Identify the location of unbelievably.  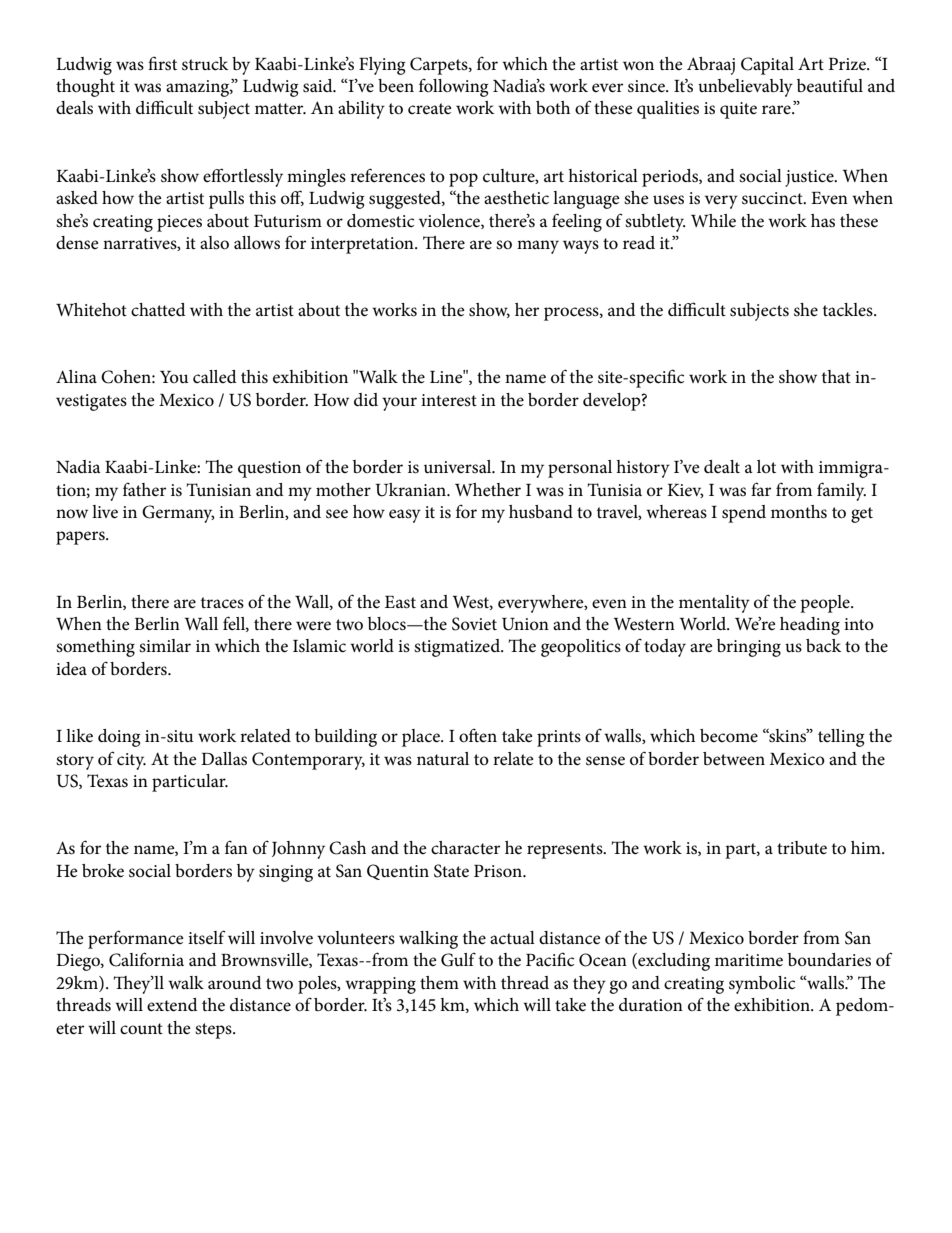
(745, 88).
